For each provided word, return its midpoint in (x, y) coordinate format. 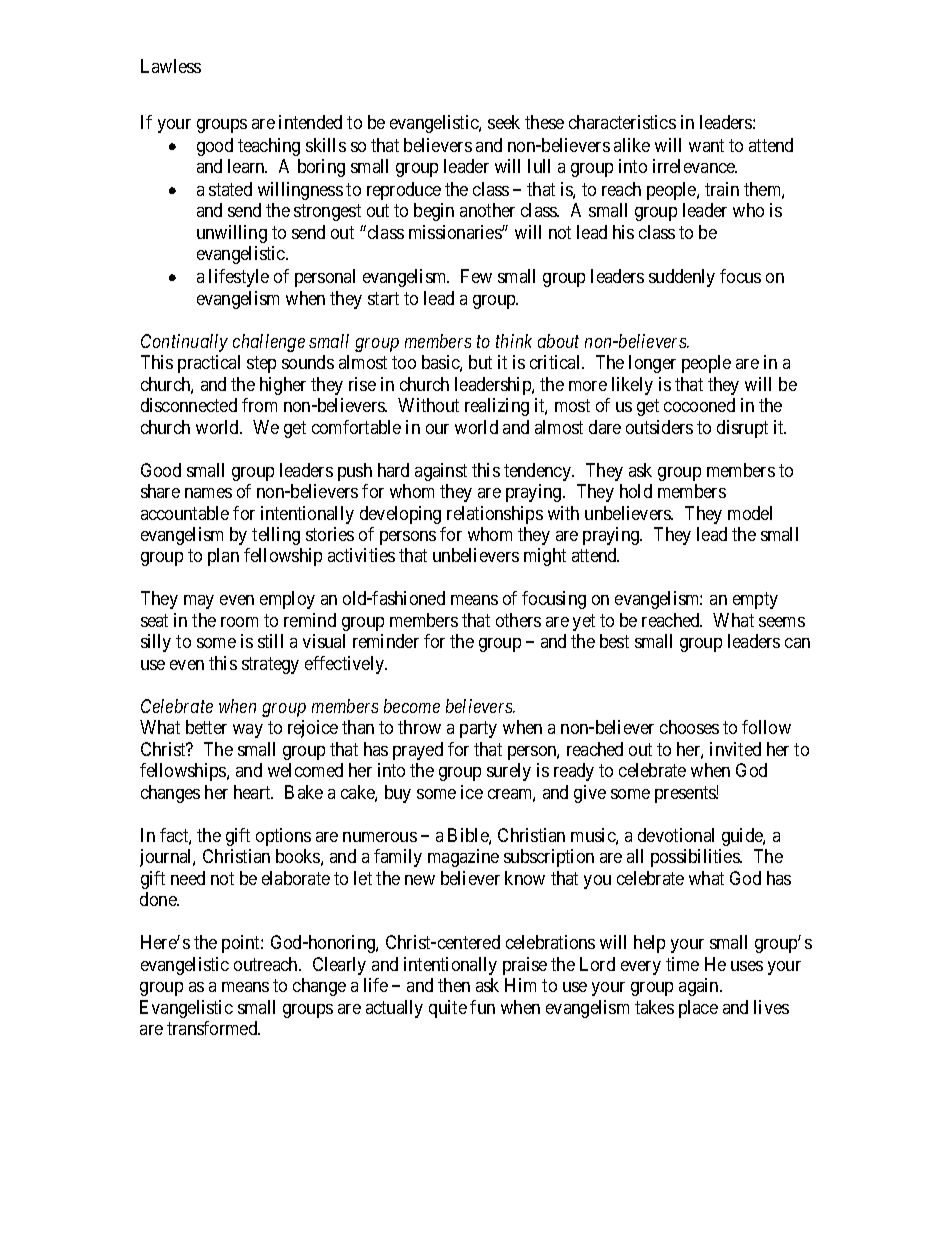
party (478, 730)
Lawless (171, 66)
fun (482, 1007)
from (259, 405)
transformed (213, 1028)
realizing (497, 407)
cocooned (699, 405)
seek (504, 122)
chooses (689, 727)
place (698, 1009)
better (206, 727)
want (706, 145)
